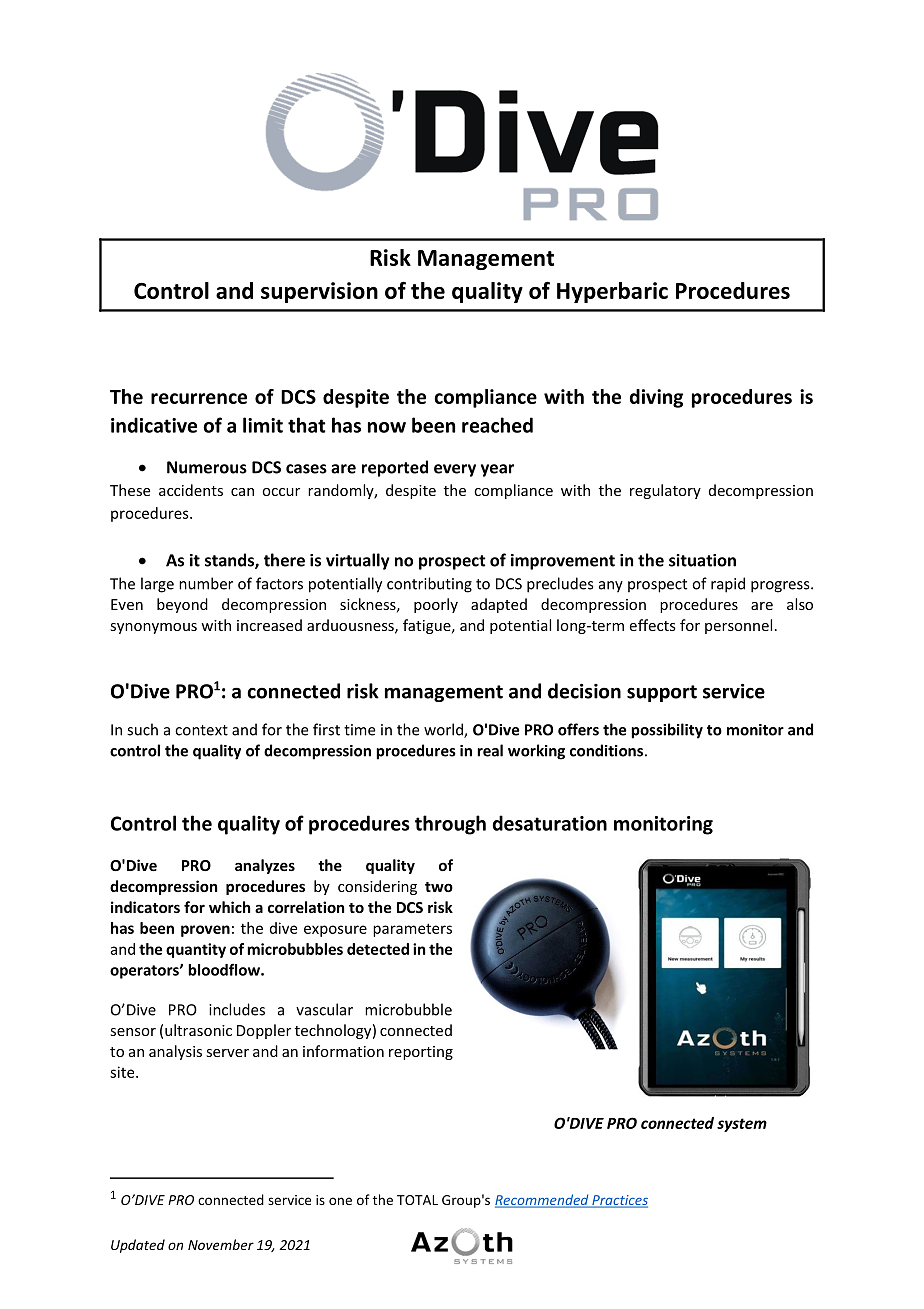 This screenshot has width=924, height=1309. What do you see at coordinates (667, 731) in the screenshot?
I see `possibility` at bounding box center [667, 731].
